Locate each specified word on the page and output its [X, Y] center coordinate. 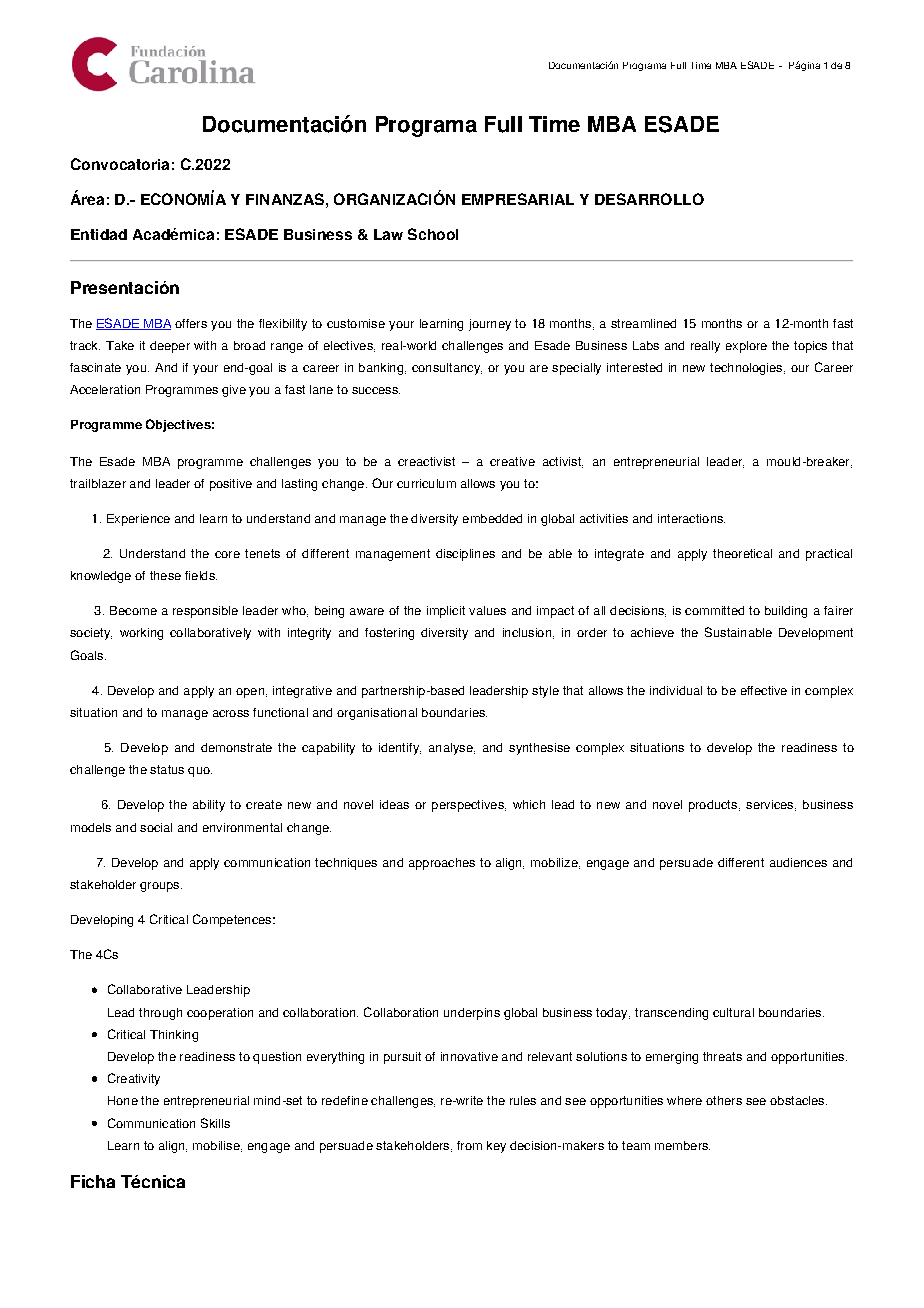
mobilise [217, 1146]
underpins [472, 1014]
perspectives [469, 806]
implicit [446, 612]
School [433, 234]
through [160, 1014]
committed [714, 610]
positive [231, 485]
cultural [733, 1012]
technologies [747, 369]
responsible [205, 612]
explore [746, 347]
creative [512, 461]
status [167, 769]
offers [191, 323]
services [771, 805]
